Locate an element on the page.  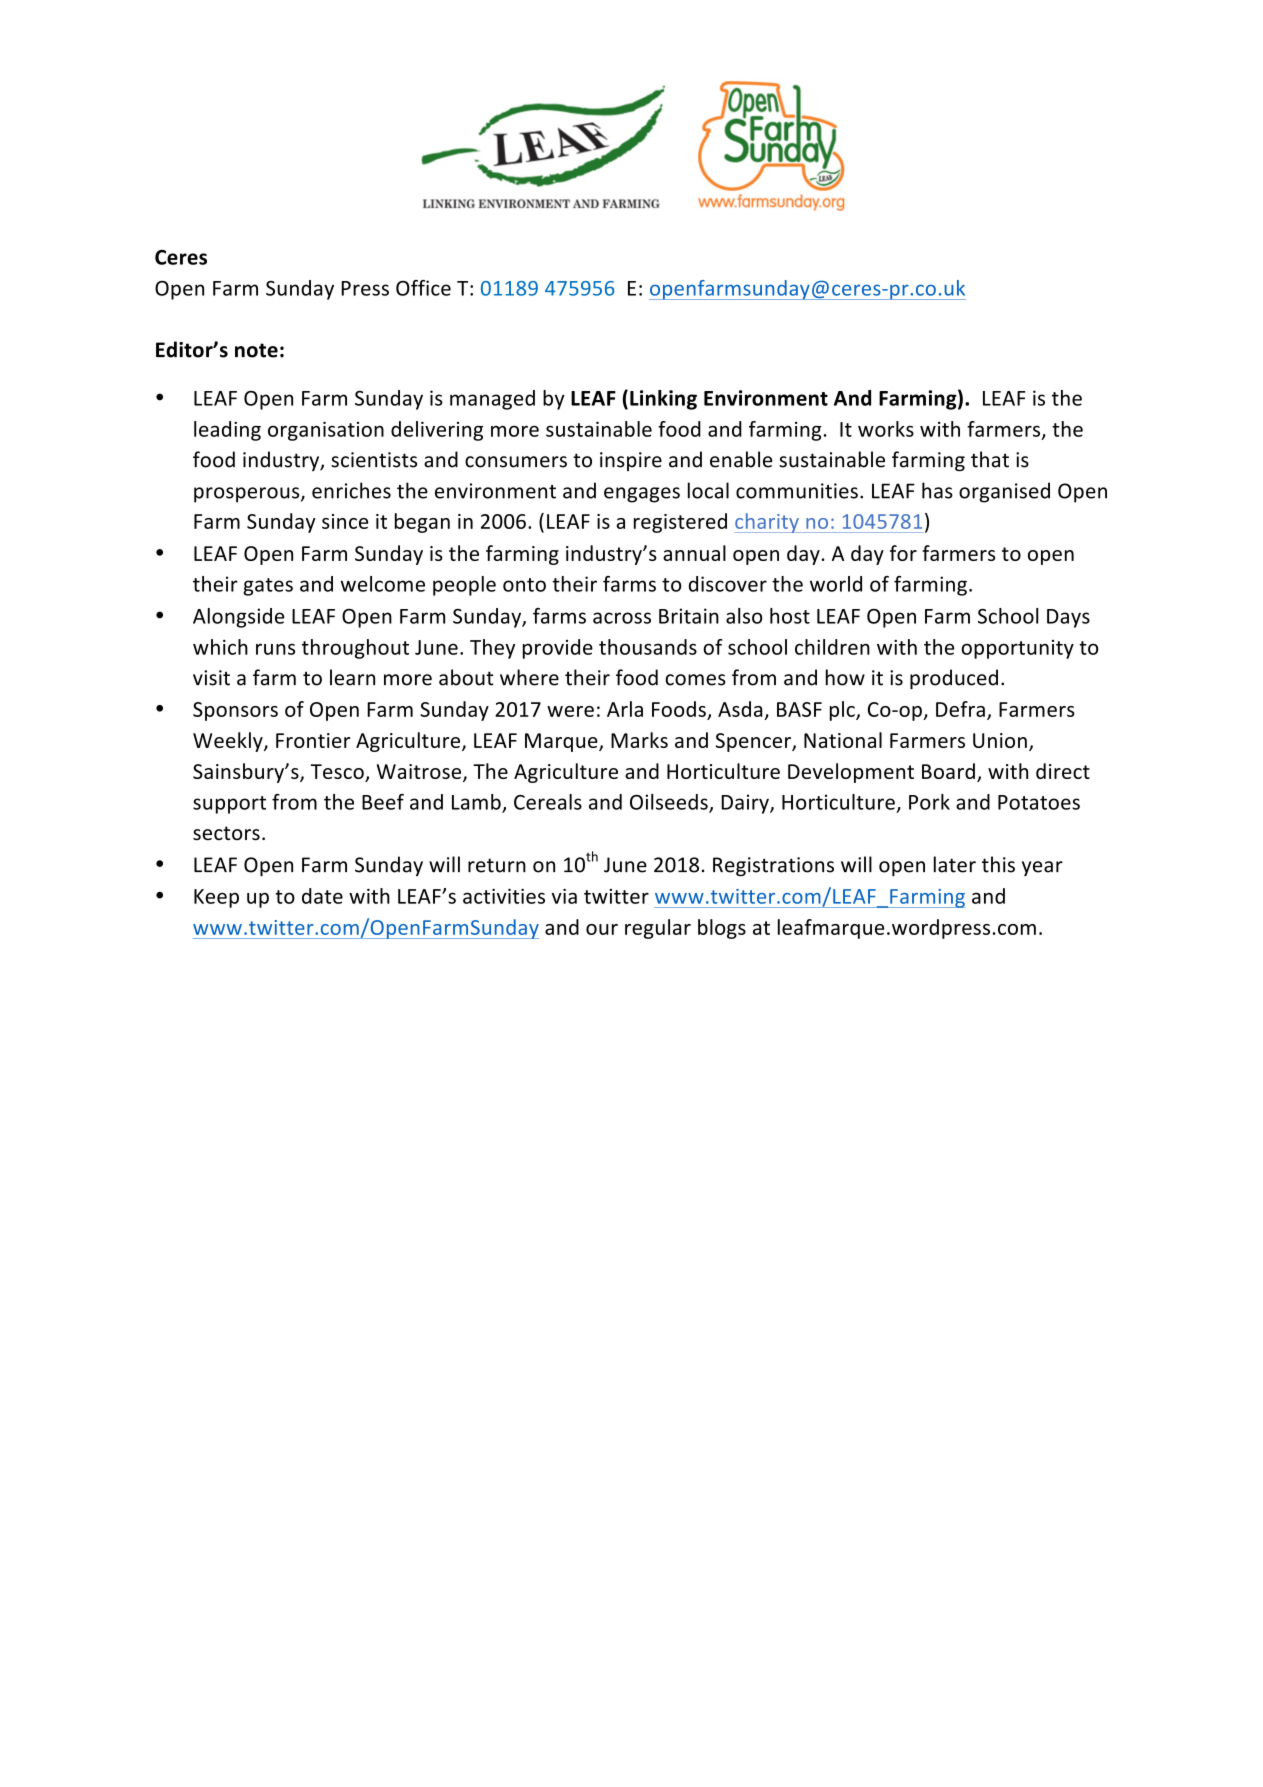
works is located at coordinates (886, 429).
